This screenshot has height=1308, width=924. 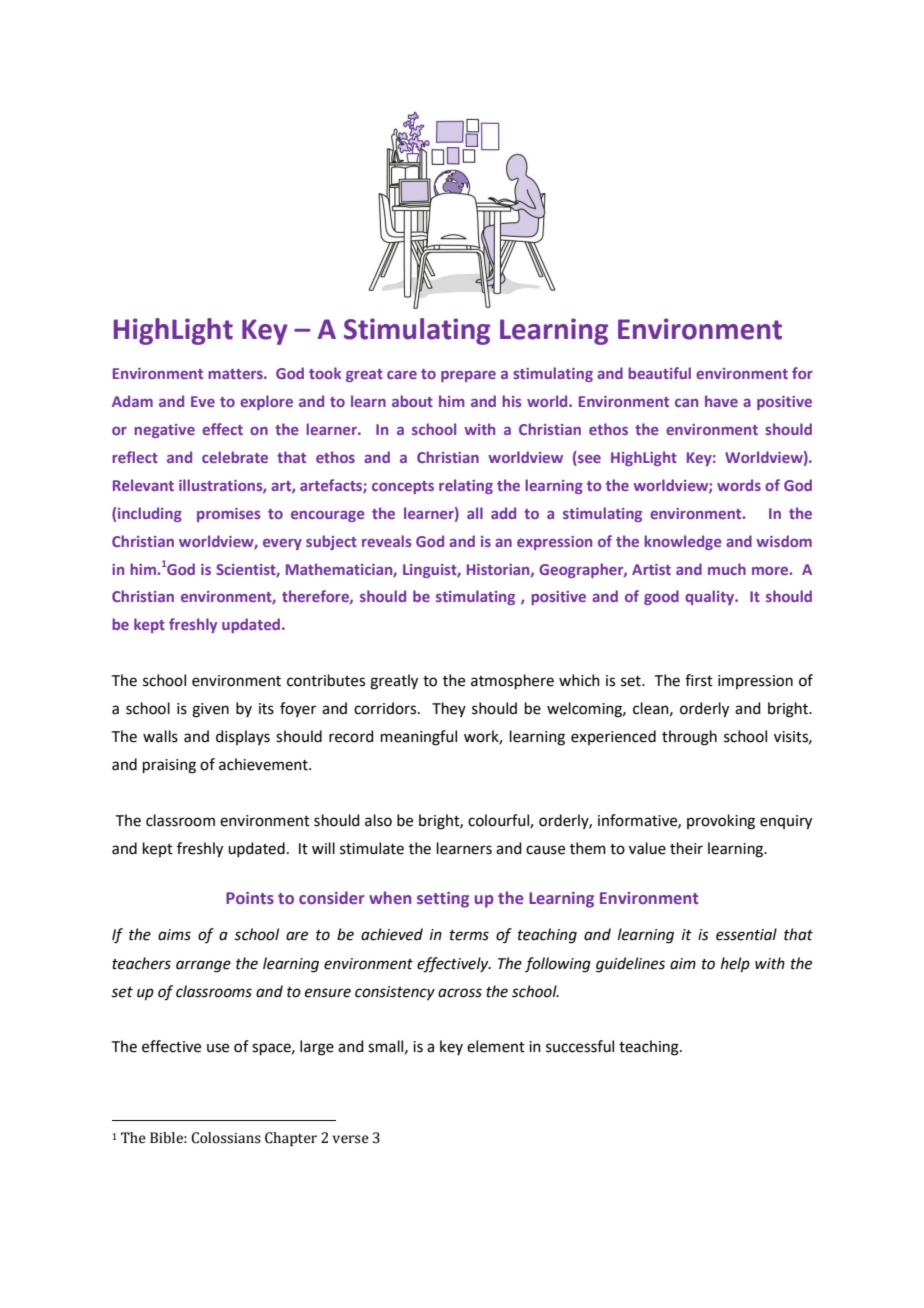 I want to click on prepare, so click(x=468, y=376).
